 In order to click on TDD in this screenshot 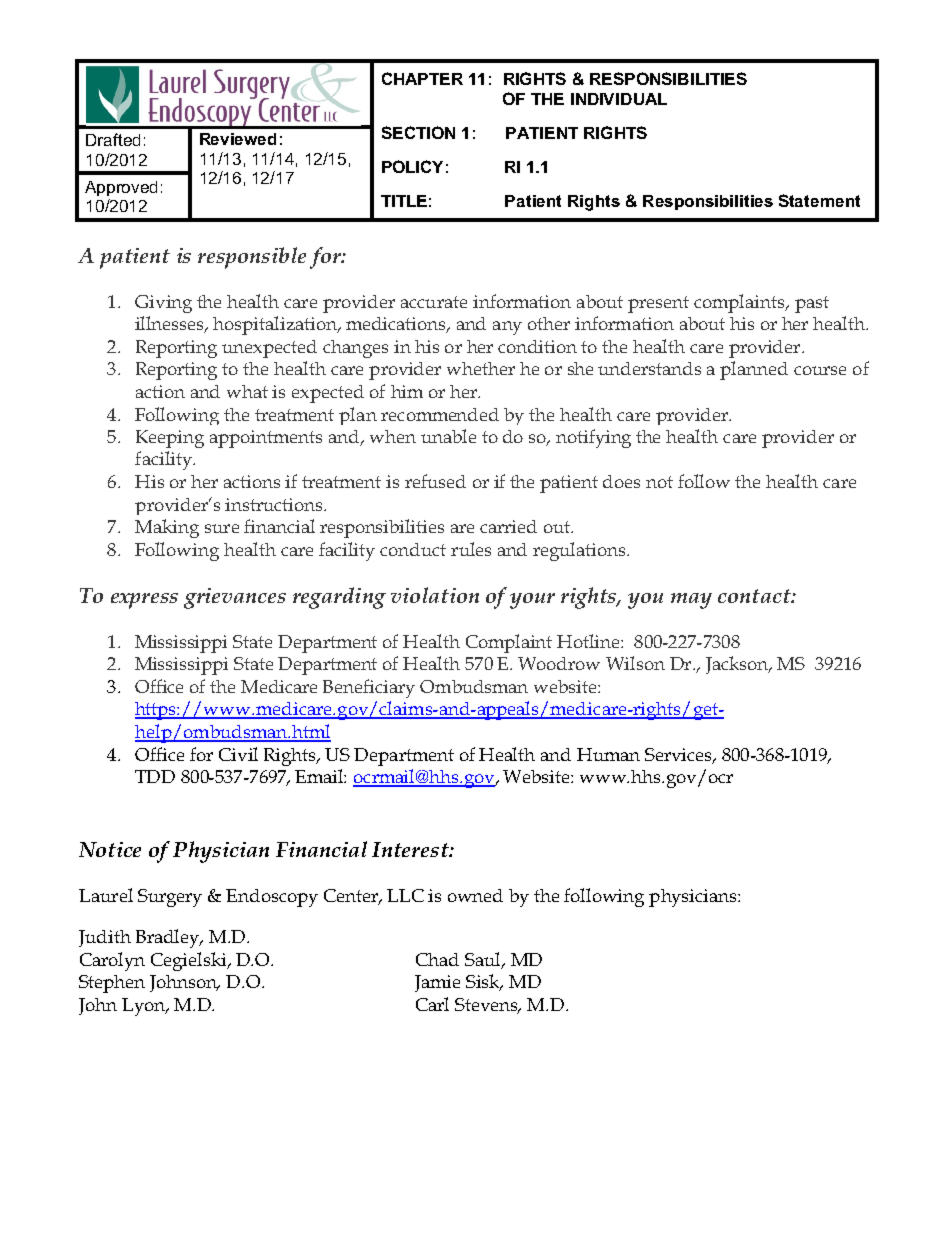, I will do `click(155, 776)`.
